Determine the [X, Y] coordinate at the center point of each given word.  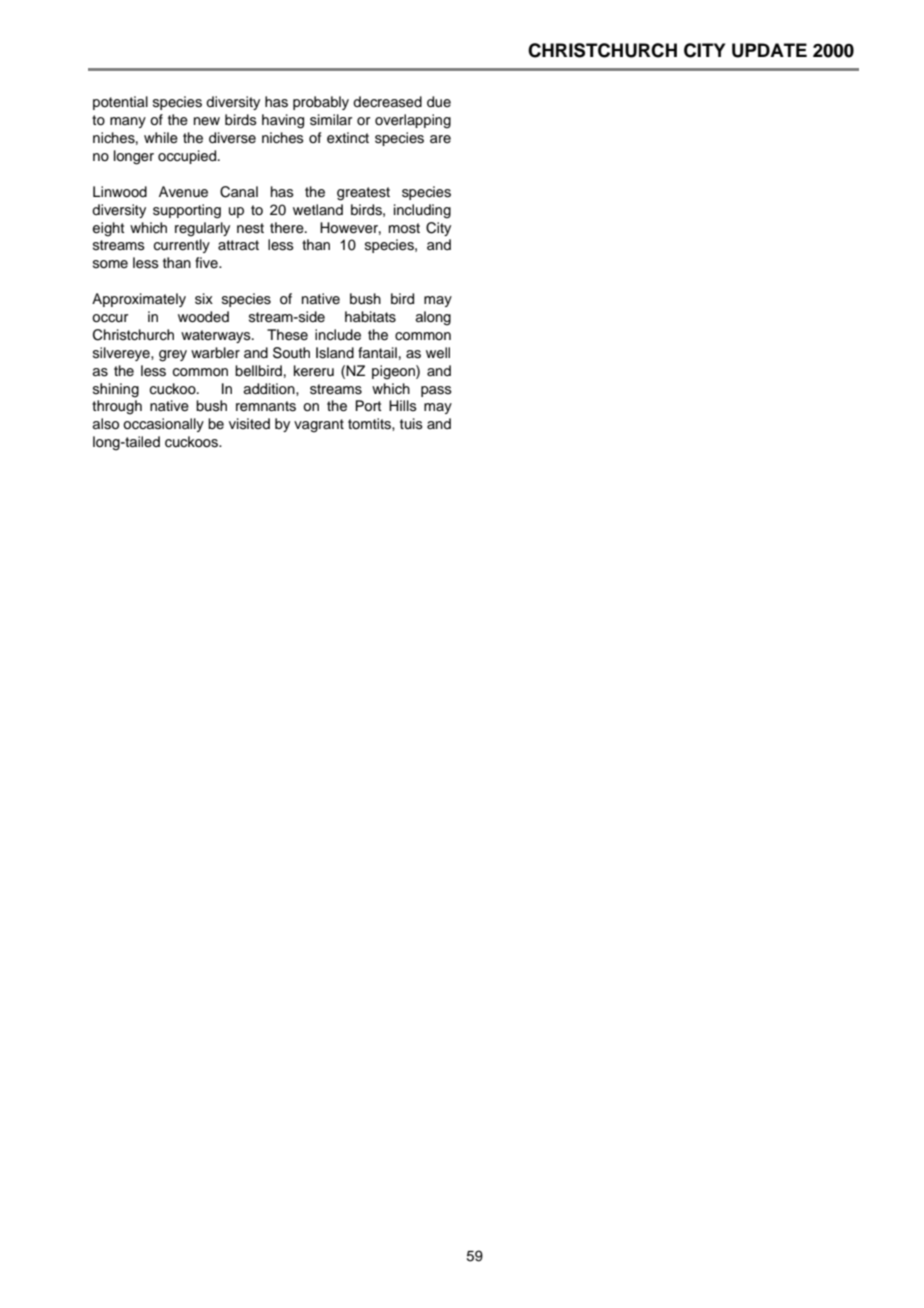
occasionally [163, 425]
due [439, 102]
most [404, 228]
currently [182, 246]
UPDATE [769, 50]
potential [120, 103]
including [422, 211]
